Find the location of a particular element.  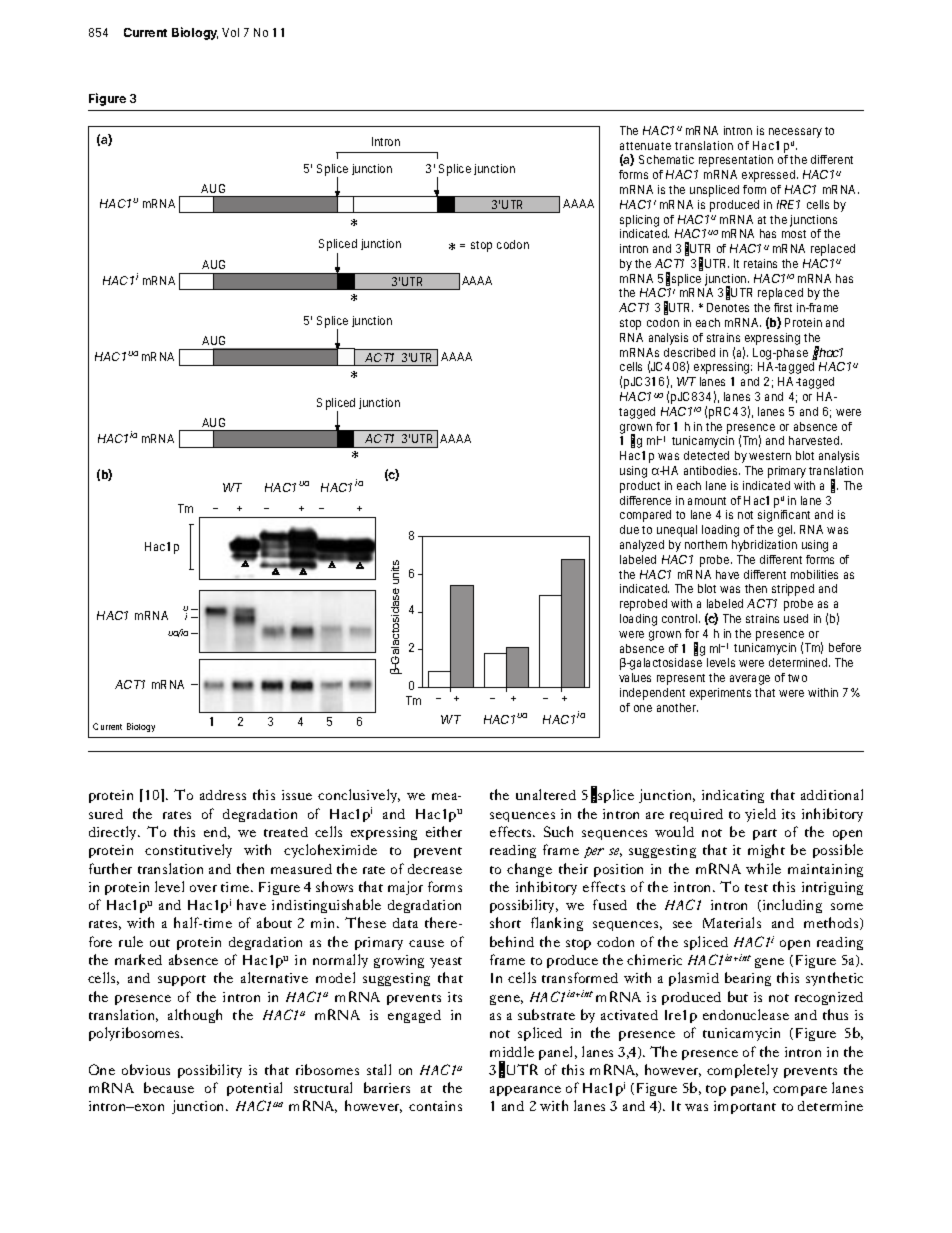

product is located at coordinates (640, 487).
